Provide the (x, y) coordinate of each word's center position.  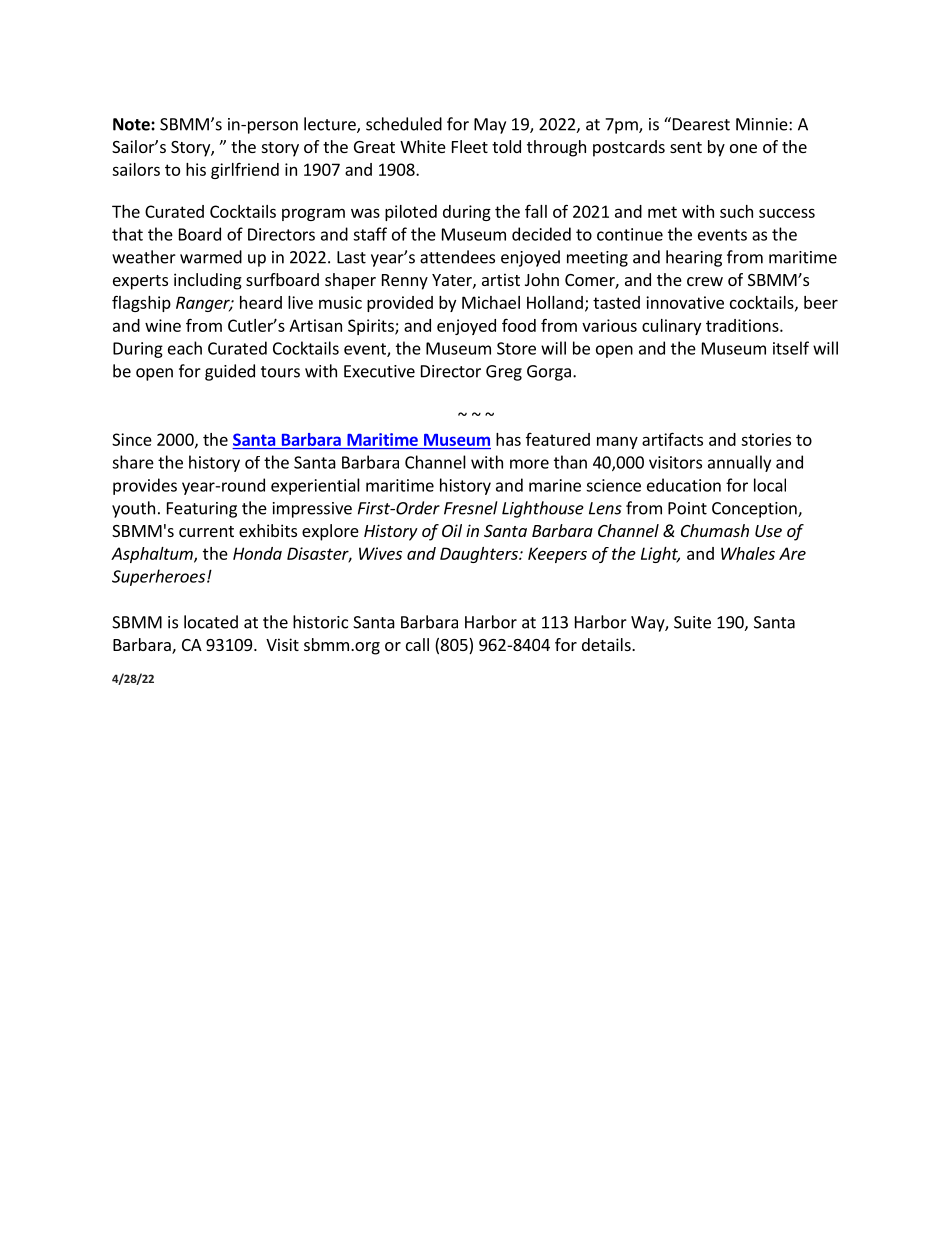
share (133, 462)
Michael (491, 302)
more (529, 464)
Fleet (470, 146)
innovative (685, 302)
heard (261, 302)
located (211, 622)
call (417, 644)
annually (739, 463)
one (743, 148)
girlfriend (245, 170)
